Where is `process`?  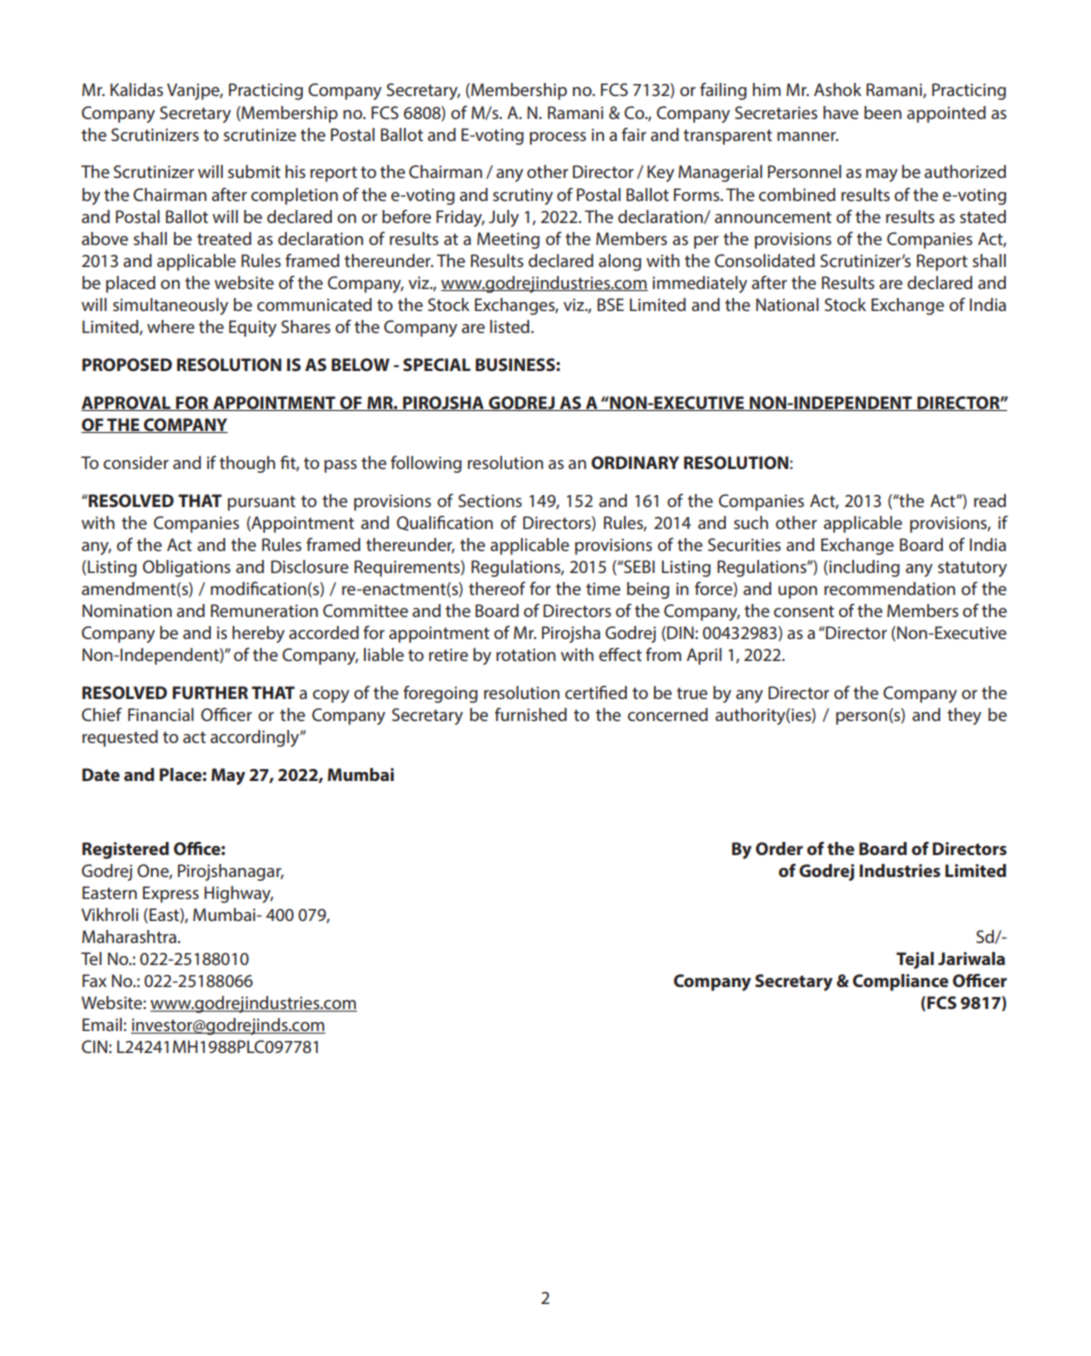
process is located at coordinates (558, 138).
